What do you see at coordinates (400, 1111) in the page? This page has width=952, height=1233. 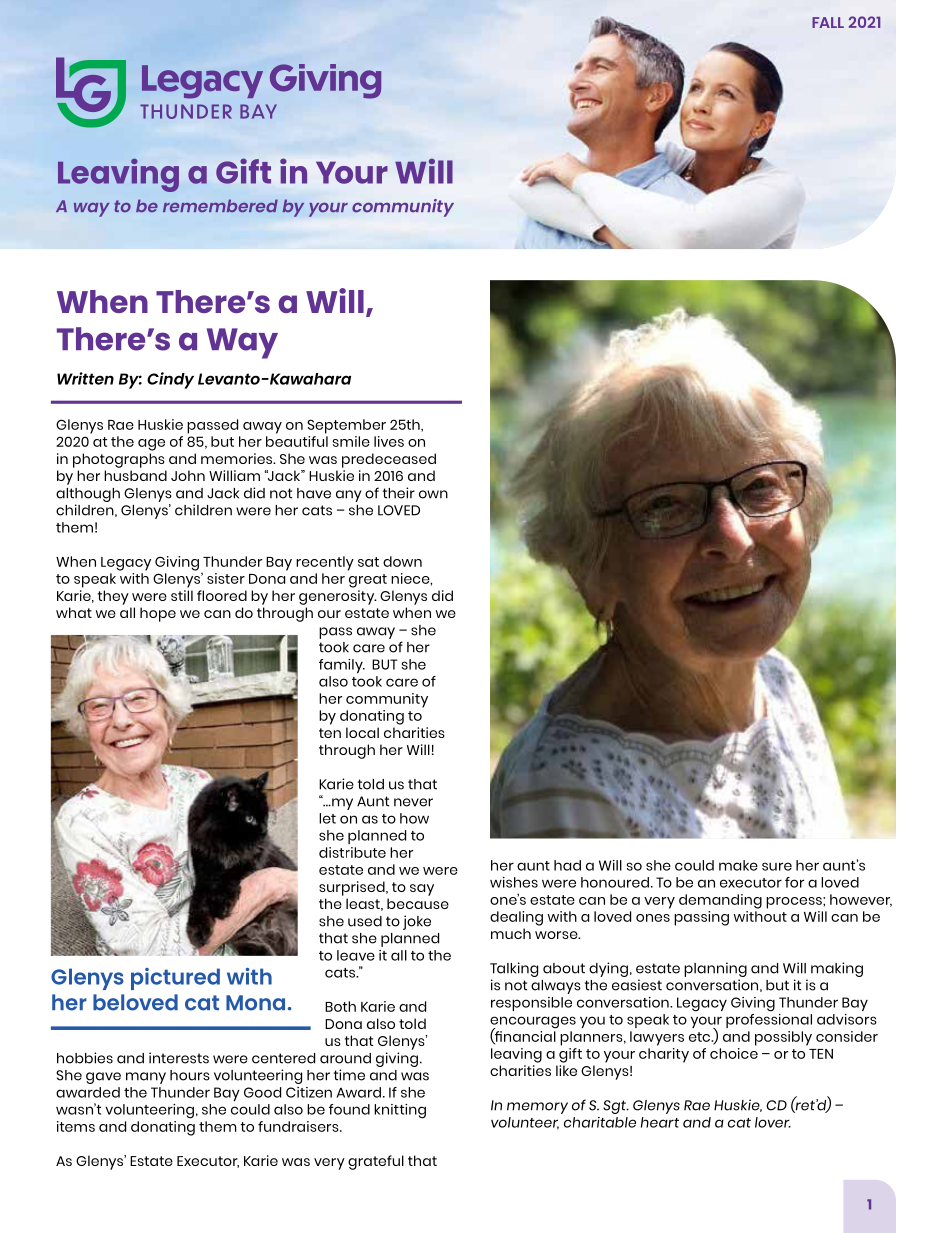 I see `knitting` at bounding box center [400, 1111].
